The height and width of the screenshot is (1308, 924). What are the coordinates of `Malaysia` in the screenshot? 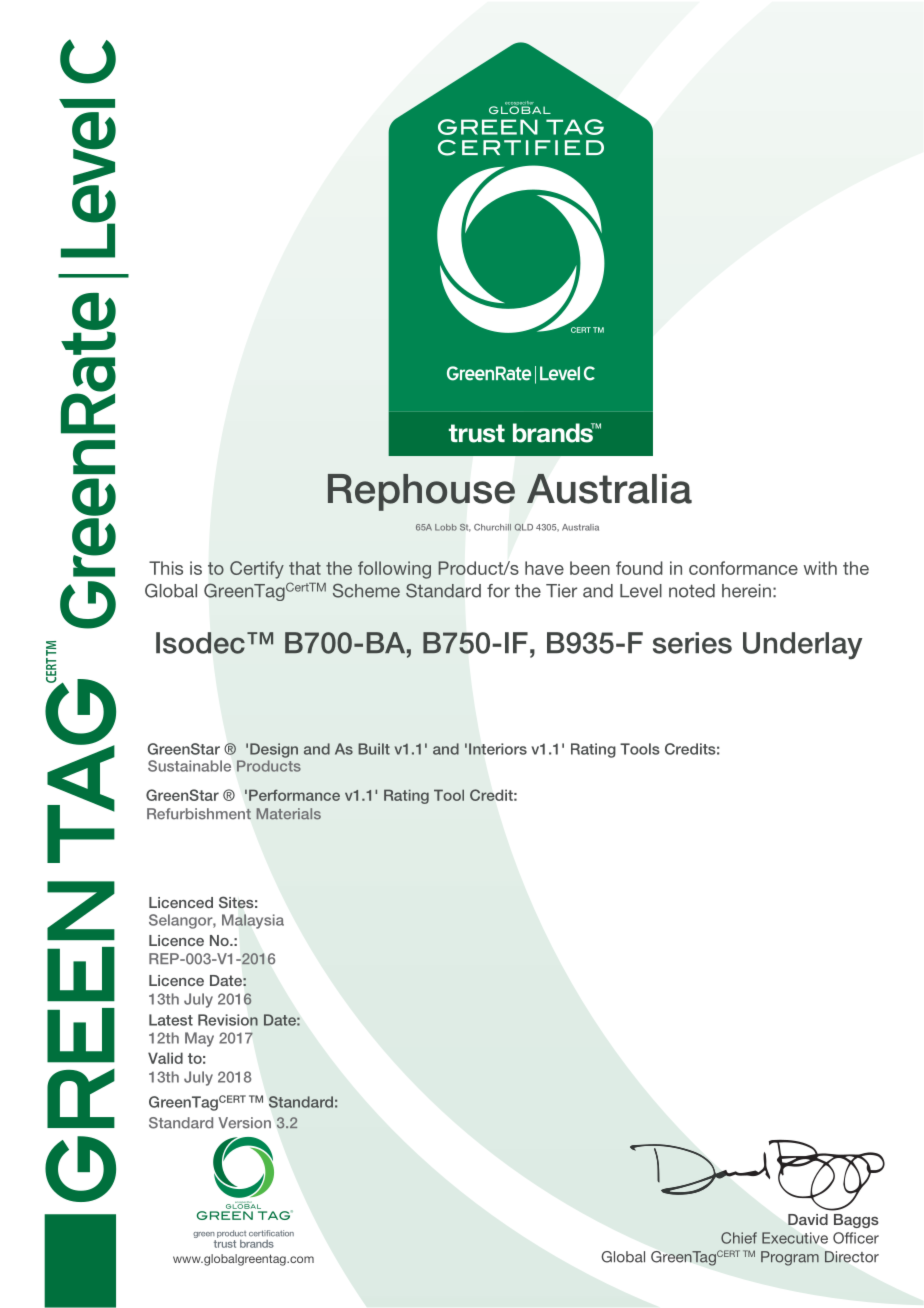 It's located at (253, 921).
